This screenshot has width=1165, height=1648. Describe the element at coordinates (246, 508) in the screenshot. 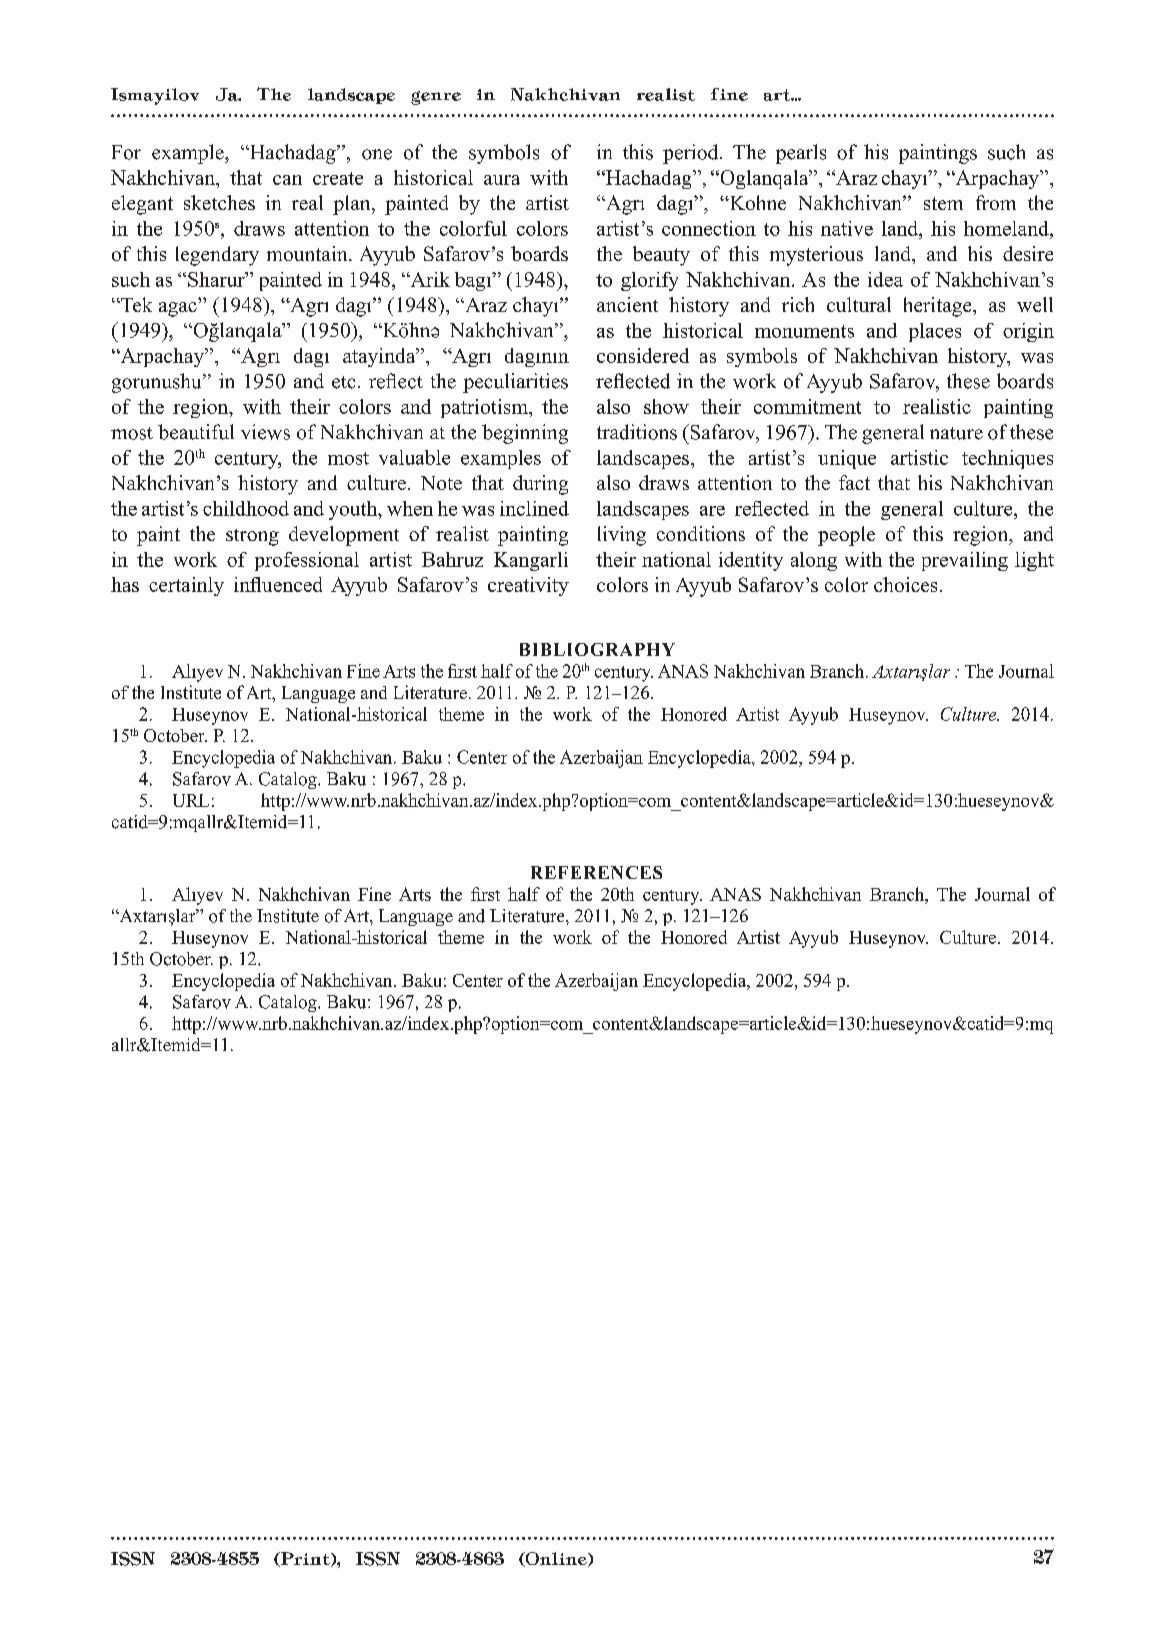

I see `childhood` at that location.
